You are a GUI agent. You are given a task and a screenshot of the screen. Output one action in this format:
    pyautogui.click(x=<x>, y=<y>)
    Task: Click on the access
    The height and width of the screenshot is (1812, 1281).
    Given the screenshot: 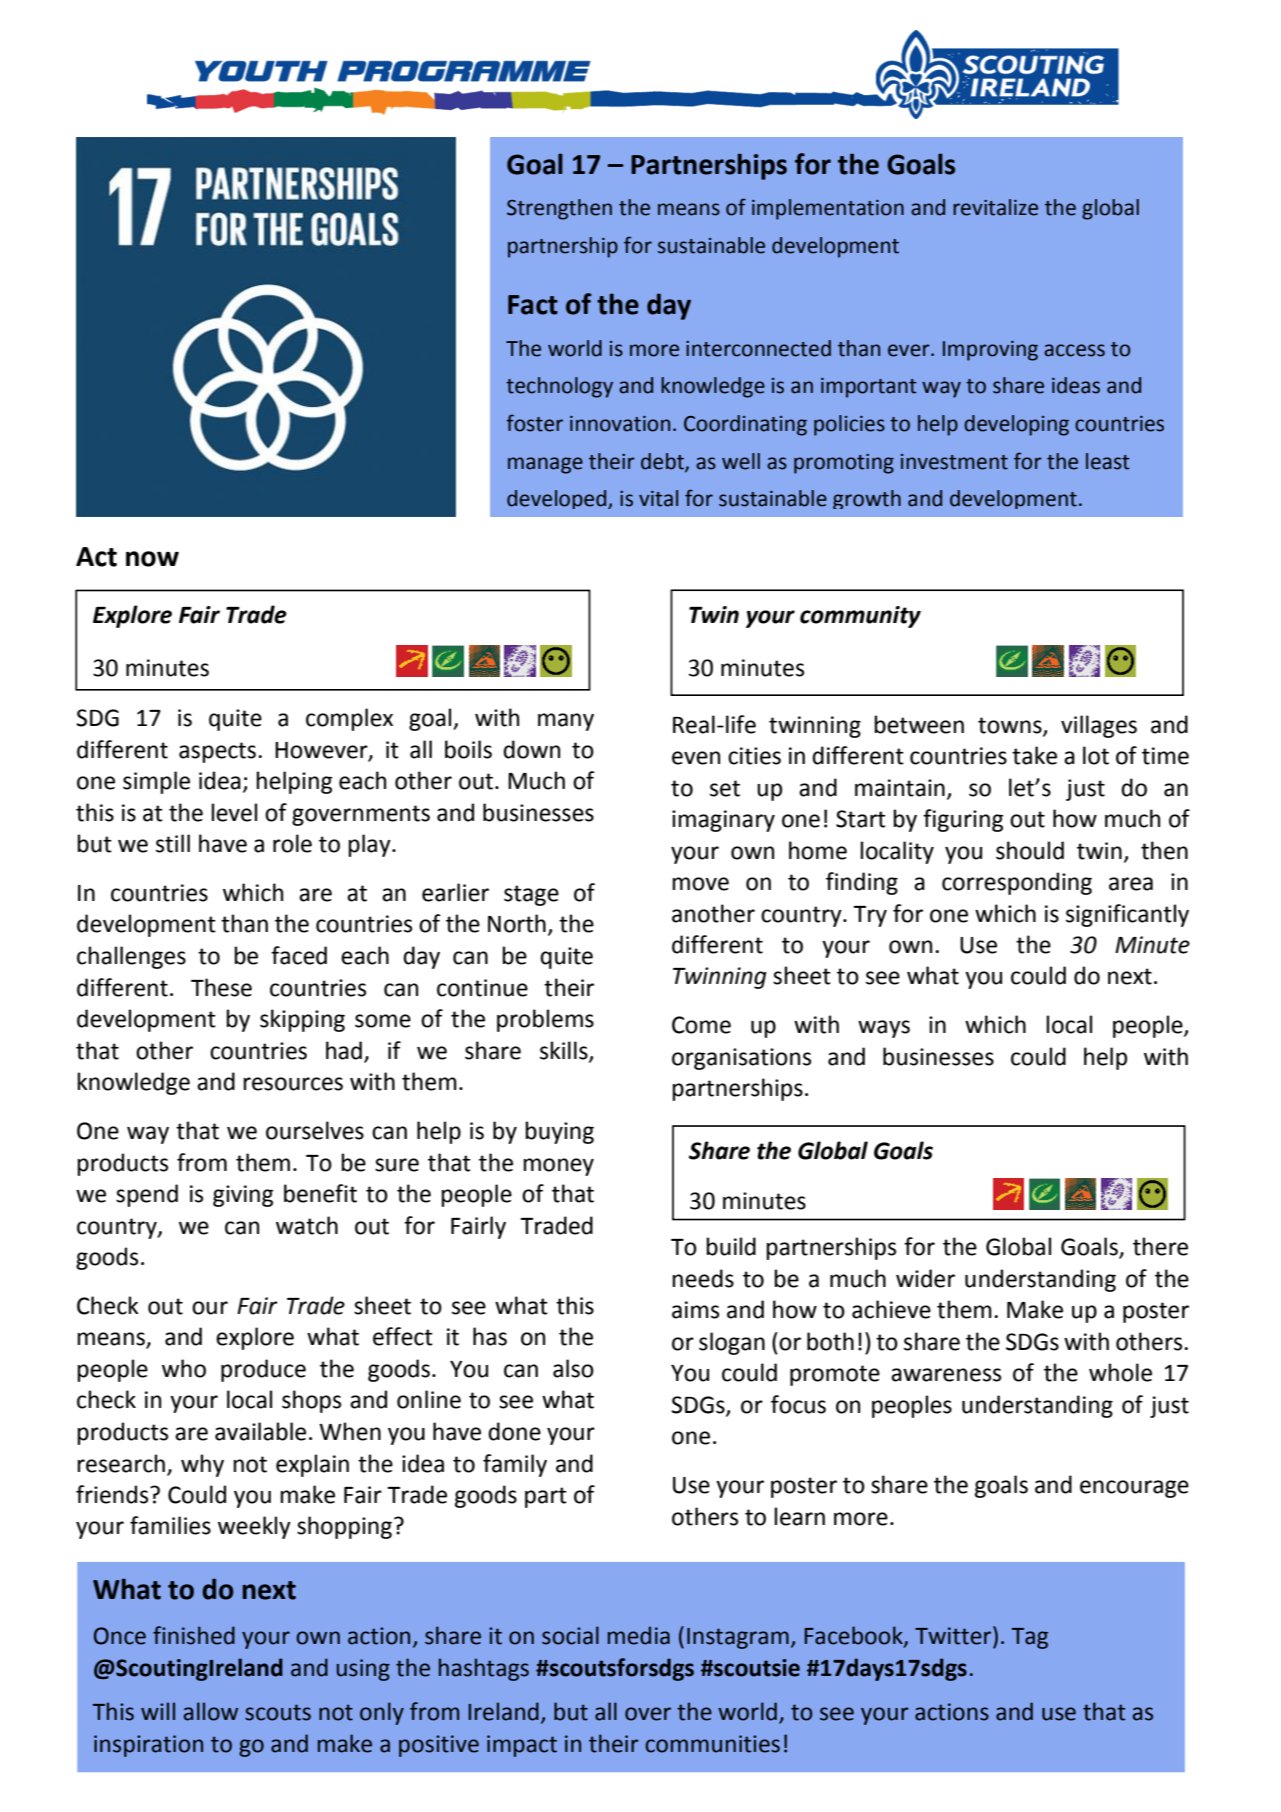 What is the action you would take?
    pyautogui.click(x=1074, y=350)
